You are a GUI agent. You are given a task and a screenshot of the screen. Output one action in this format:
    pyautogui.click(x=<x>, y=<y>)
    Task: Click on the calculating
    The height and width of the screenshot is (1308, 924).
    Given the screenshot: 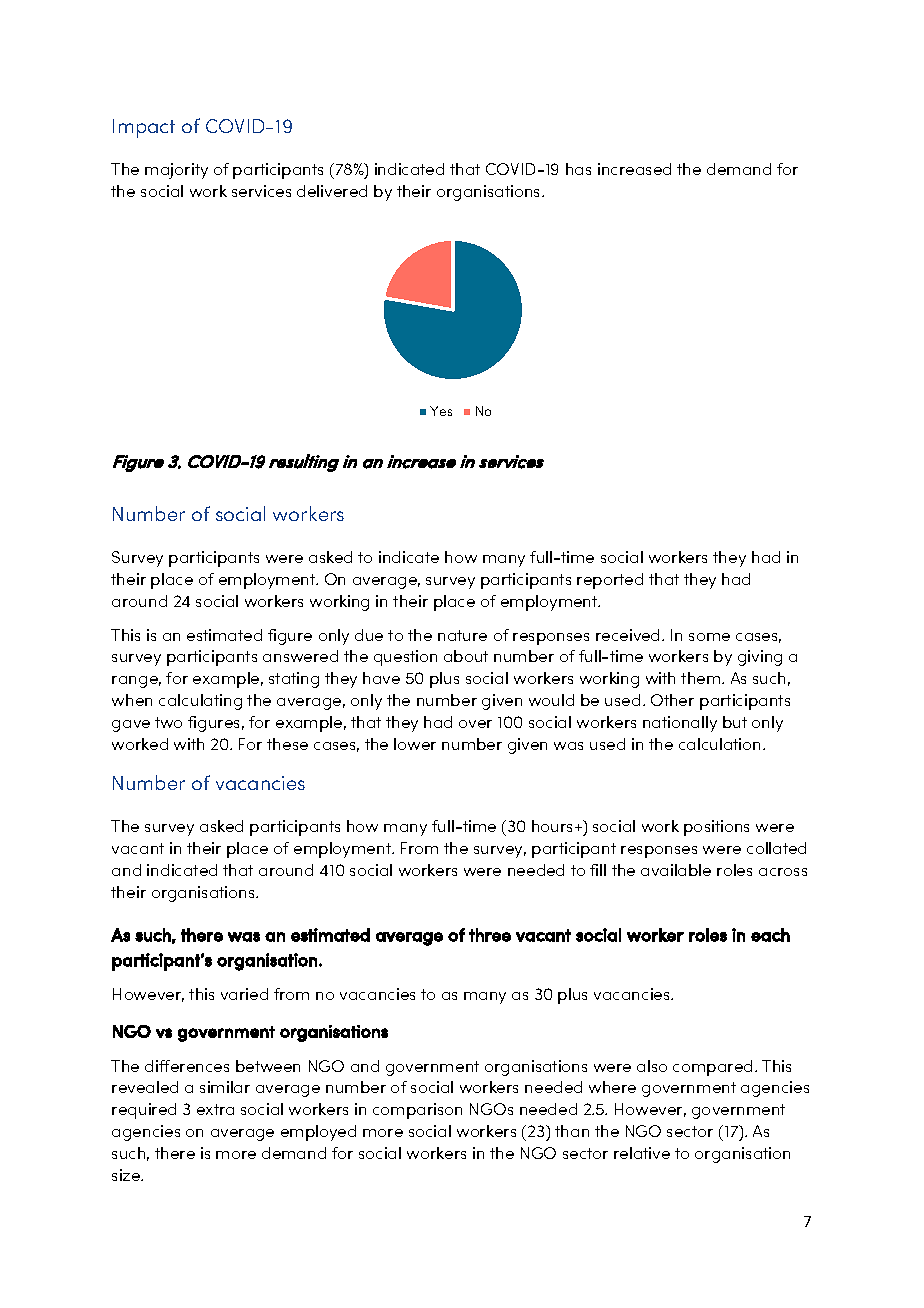 What is the action you would take?
    pyautogui.click(x=200, y=702)
